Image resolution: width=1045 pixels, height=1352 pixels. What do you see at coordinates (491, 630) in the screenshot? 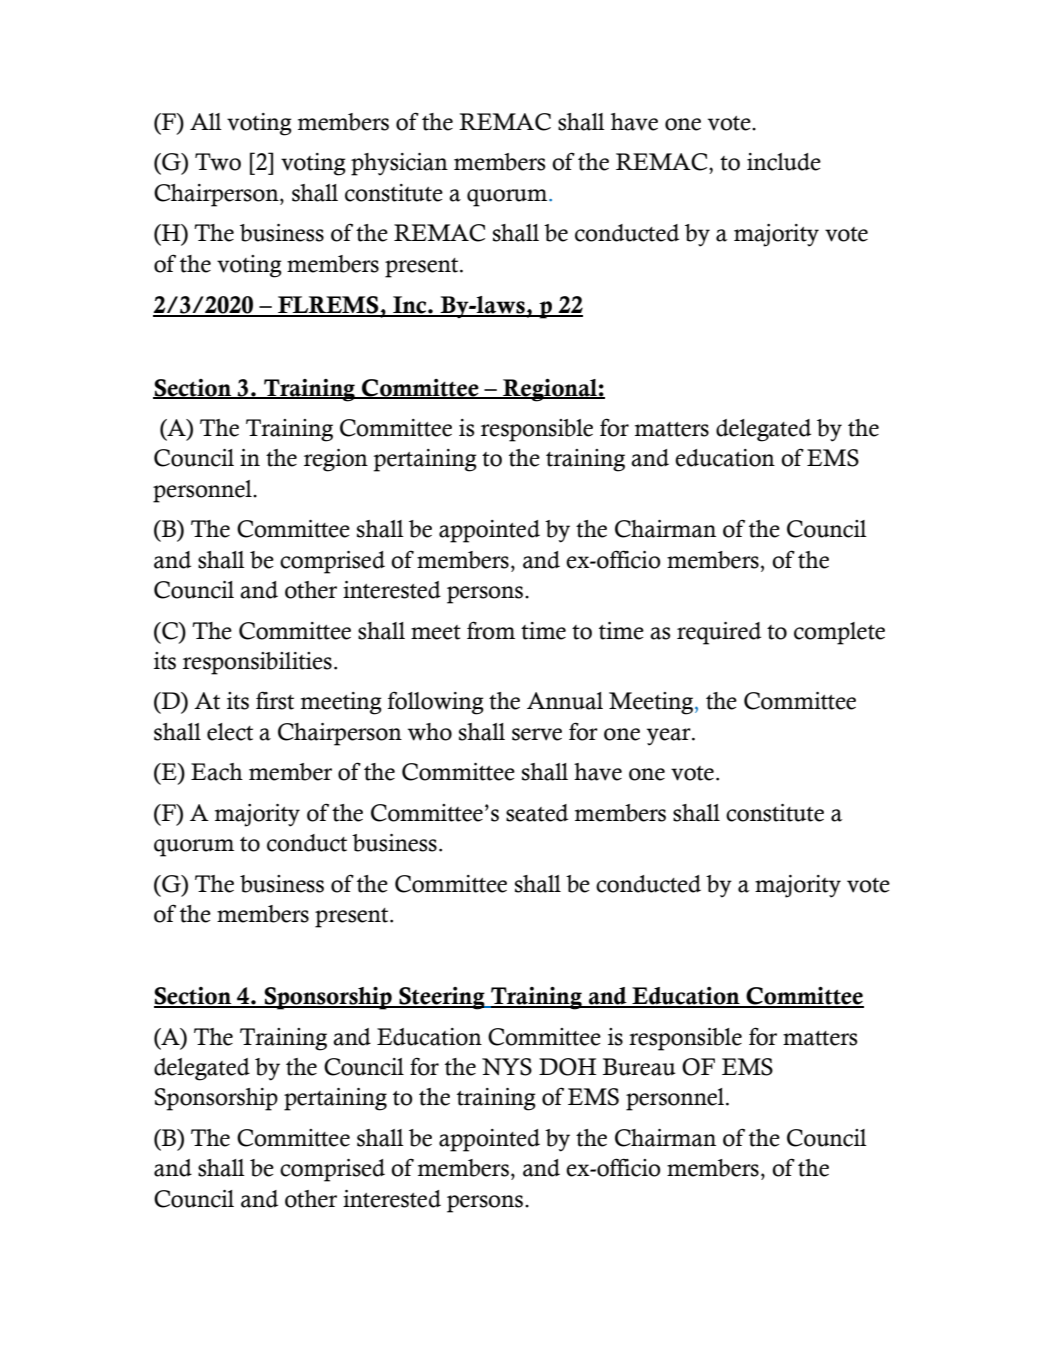
I see `from` at bounding box center [491, 630].
